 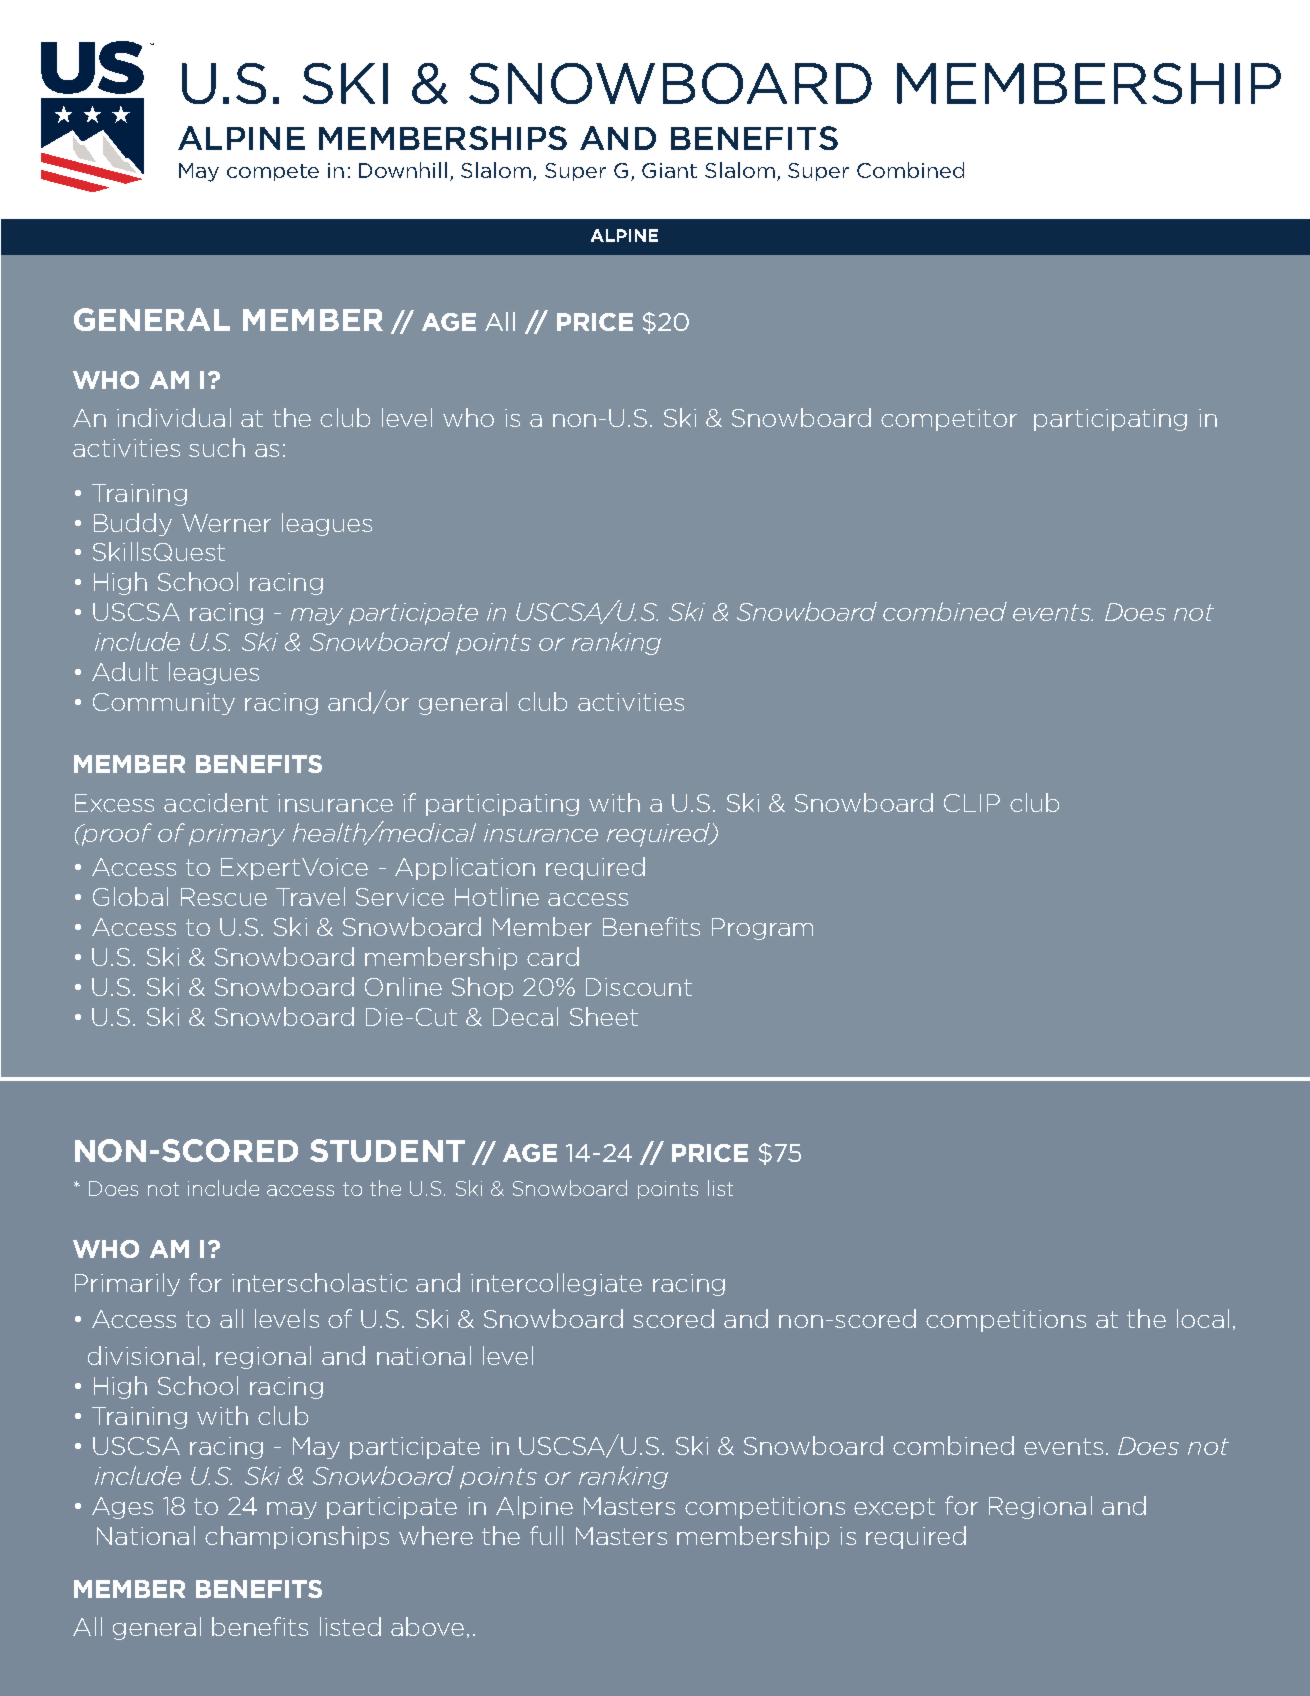 I want to click on Rescue, so click(x=224, y=897).
